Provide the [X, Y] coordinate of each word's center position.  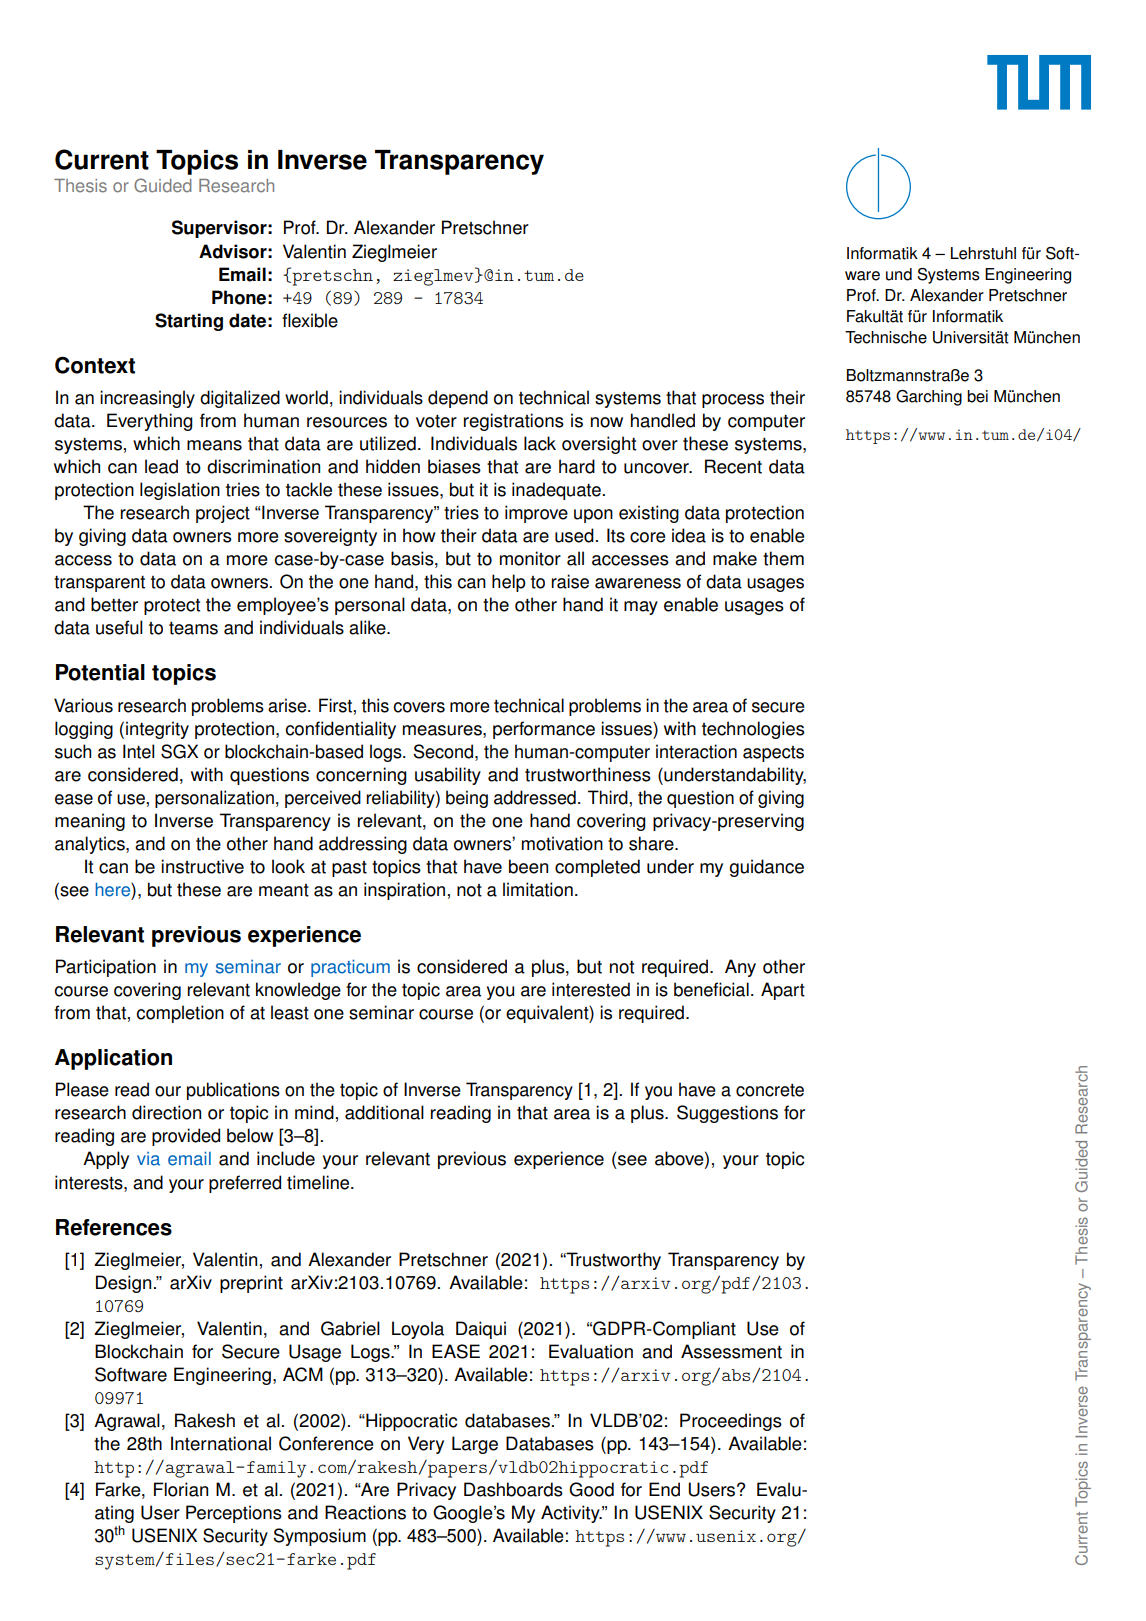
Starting [189, 322]
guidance [766, 868]
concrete [770, 1090]
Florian [181, 1489]
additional [384, 1112]
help [509, 583]
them [783, 558]
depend [458, 399]
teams [193, 628]
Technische [886, 337]
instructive [202, 866]
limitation [538, 889]
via [148, 1159]
